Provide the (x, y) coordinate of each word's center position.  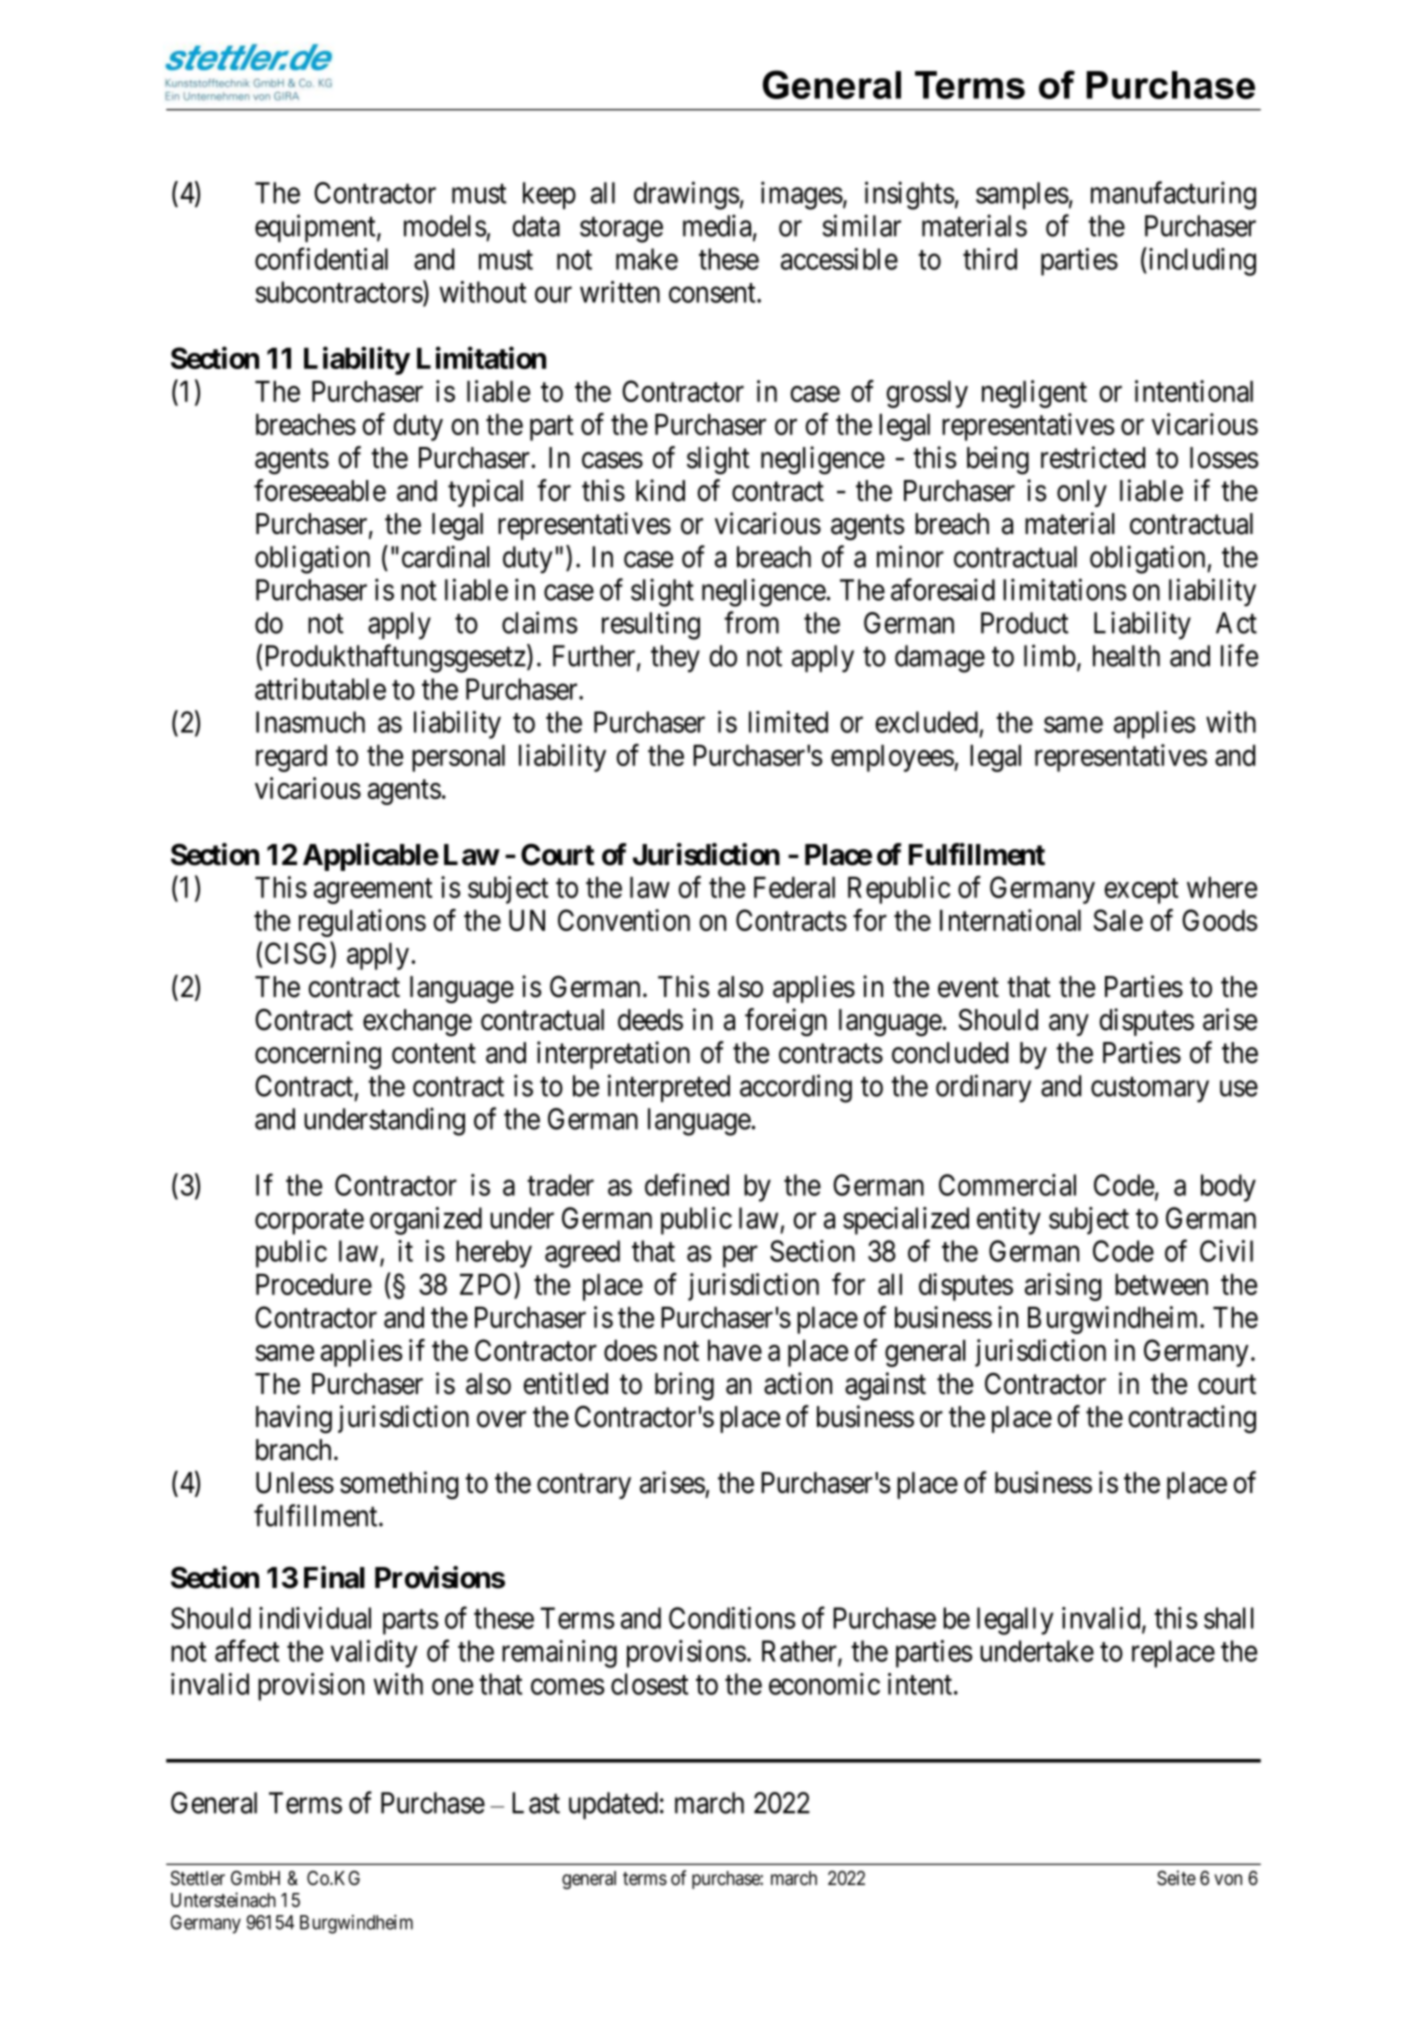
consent (713, 293)
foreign (786, 1022)
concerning (318, 1055)
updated (613, 1805)
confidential (321, 258)
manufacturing (1173, 195)
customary (1150, 1090)
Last (536, 1803)
